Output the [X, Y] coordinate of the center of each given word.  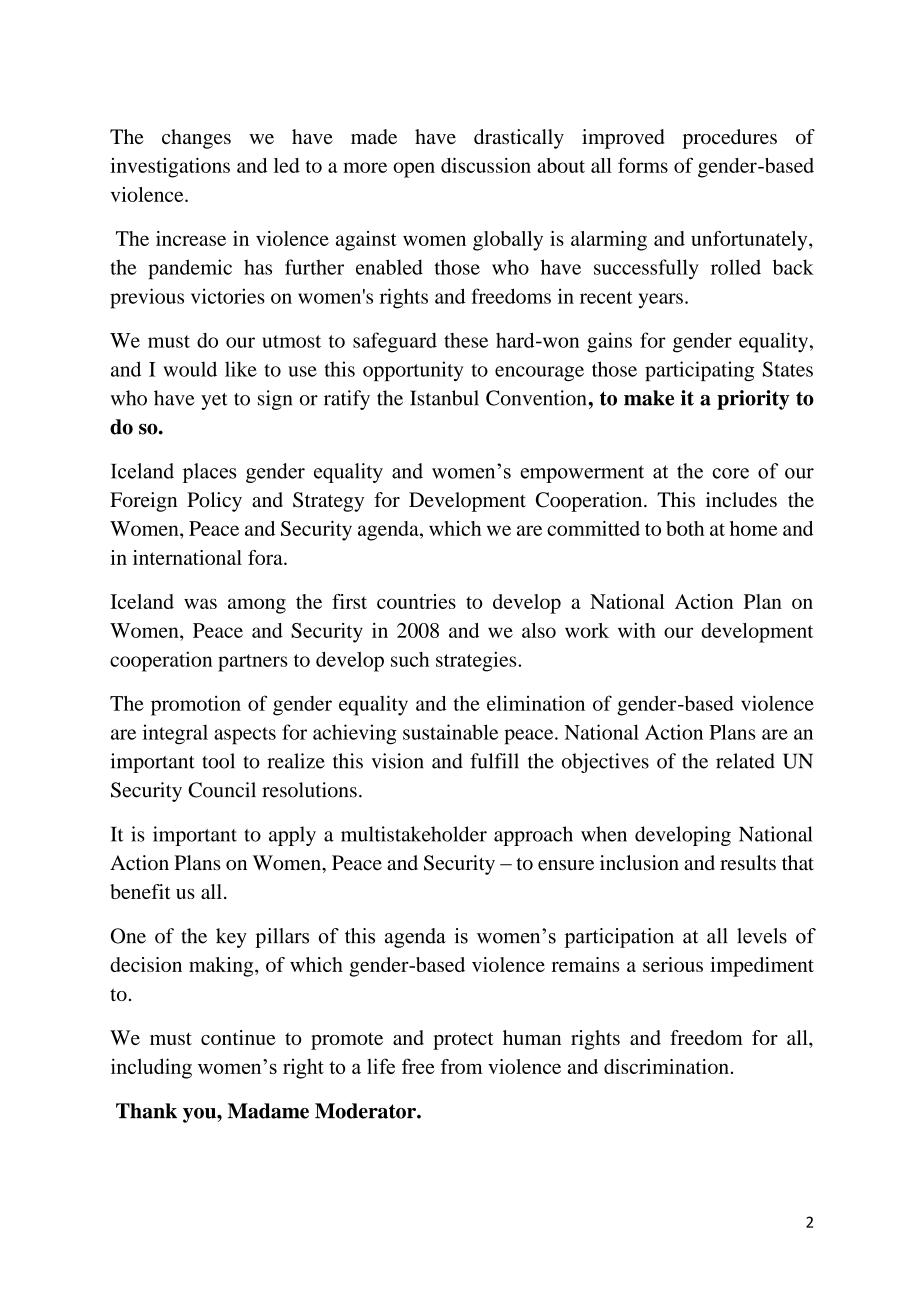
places [209, 473]
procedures [730, 139]
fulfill [494, 761]
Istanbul [444, 398]
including [151, 1068]
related [745, 761]
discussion [486, 165]
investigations [170, 168]
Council [222, 790]
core [730, 473]
